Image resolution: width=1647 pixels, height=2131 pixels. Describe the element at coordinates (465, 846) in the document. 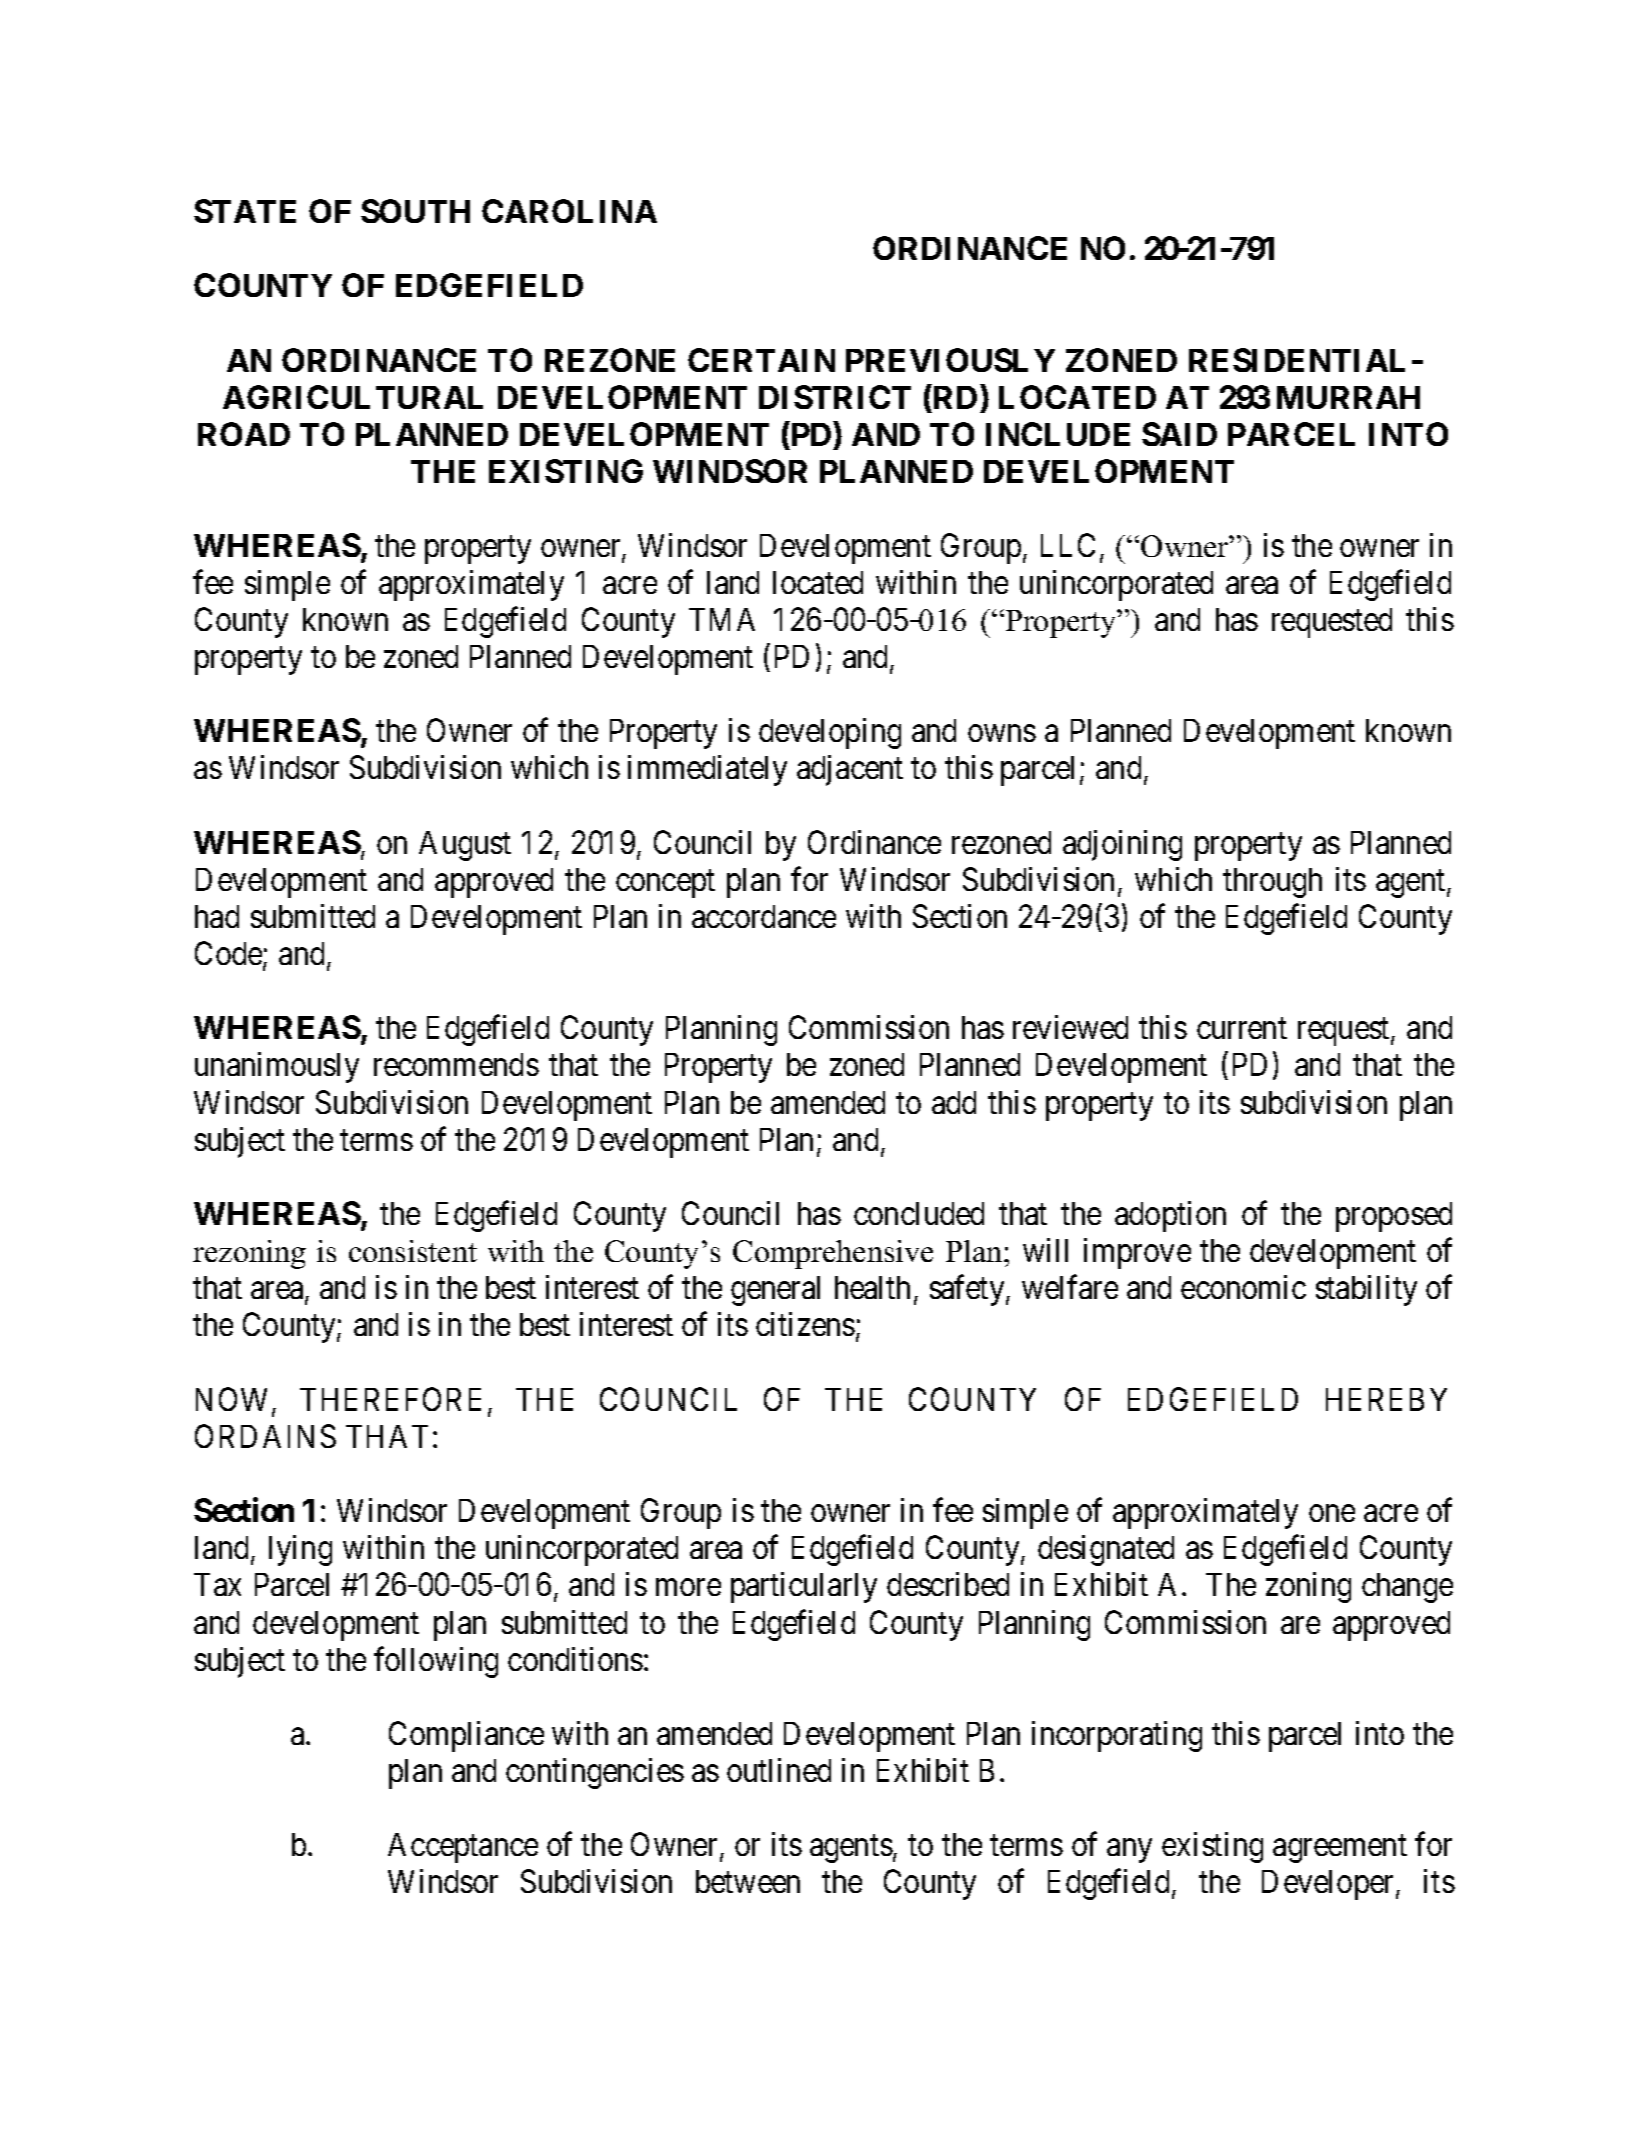

I see `August` at that location.
